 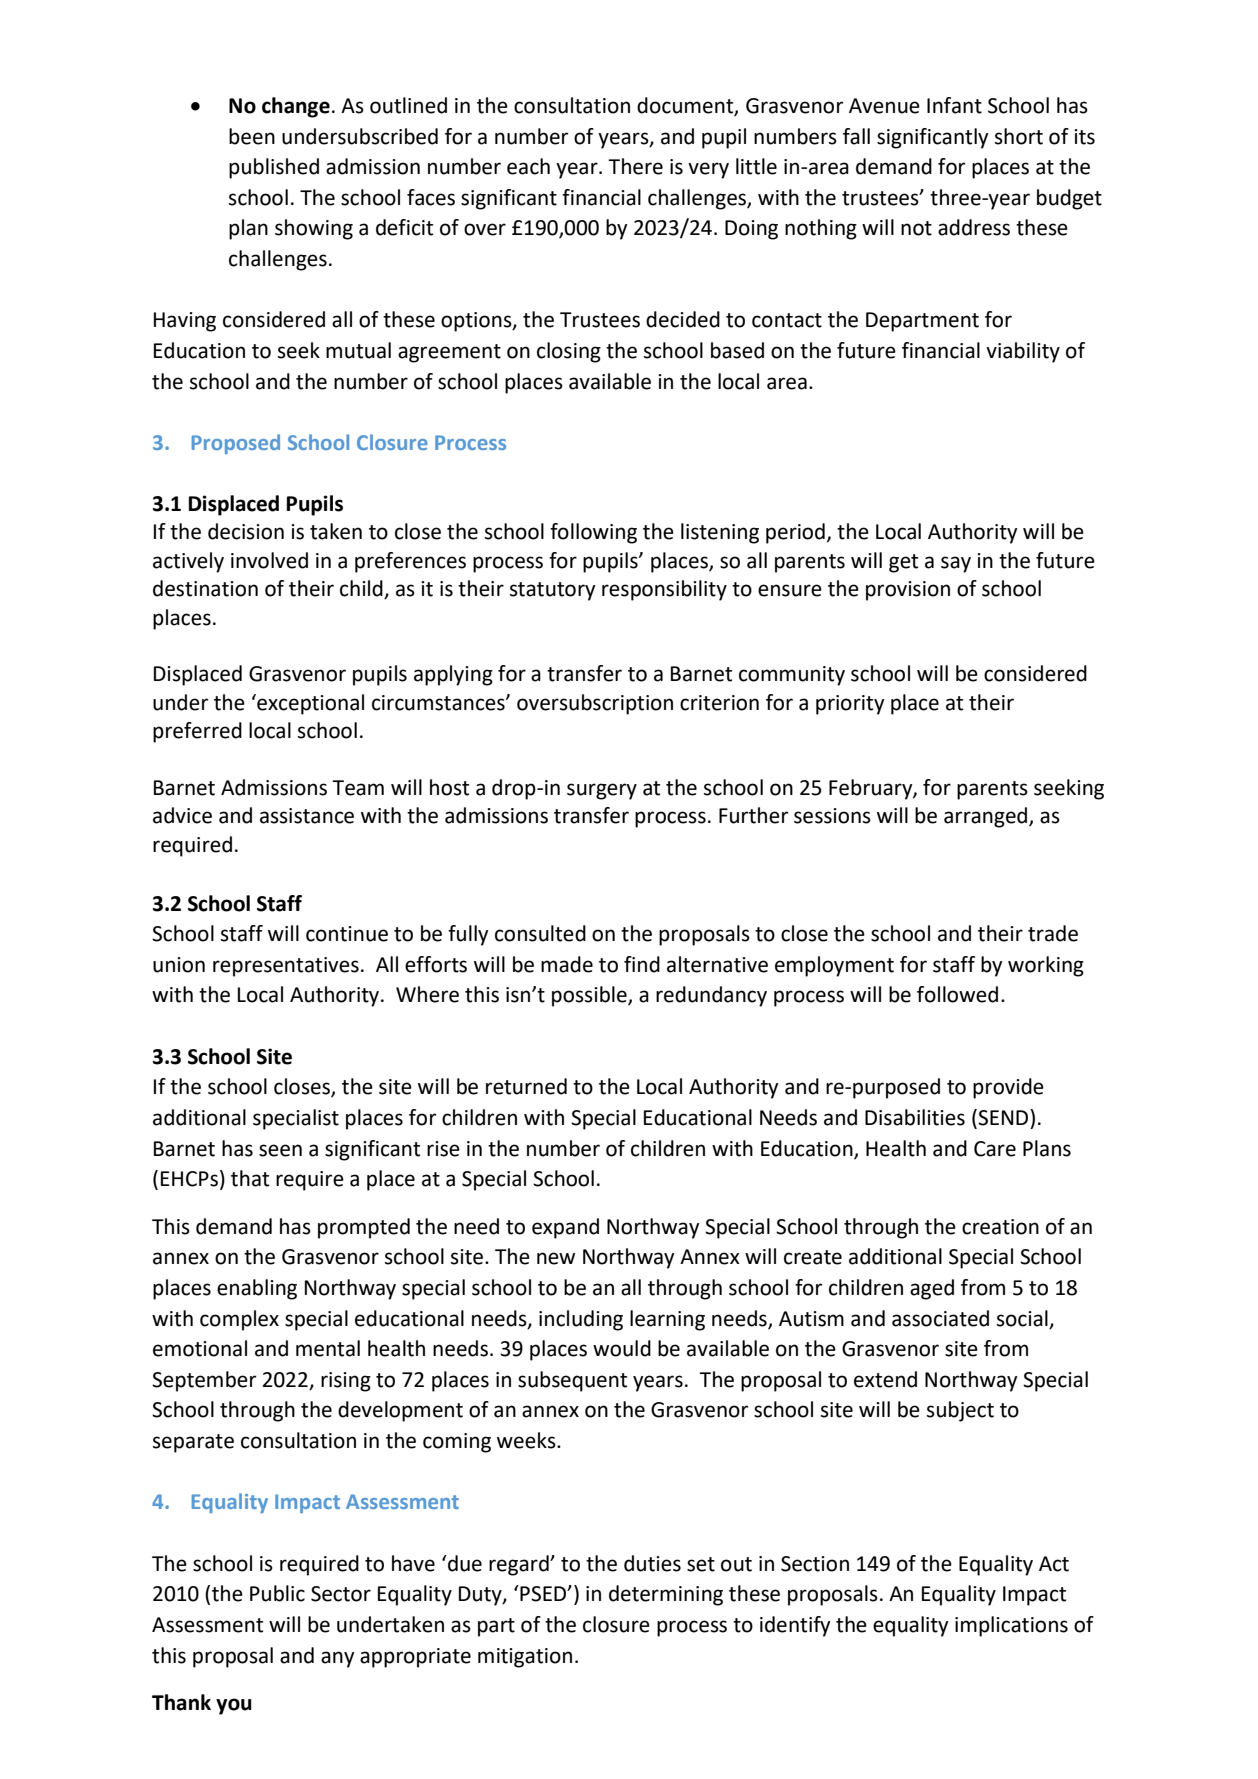 What do you see at coordinates (347, 934) in the document?
I see `continue` at bounding box center [347, 934].
